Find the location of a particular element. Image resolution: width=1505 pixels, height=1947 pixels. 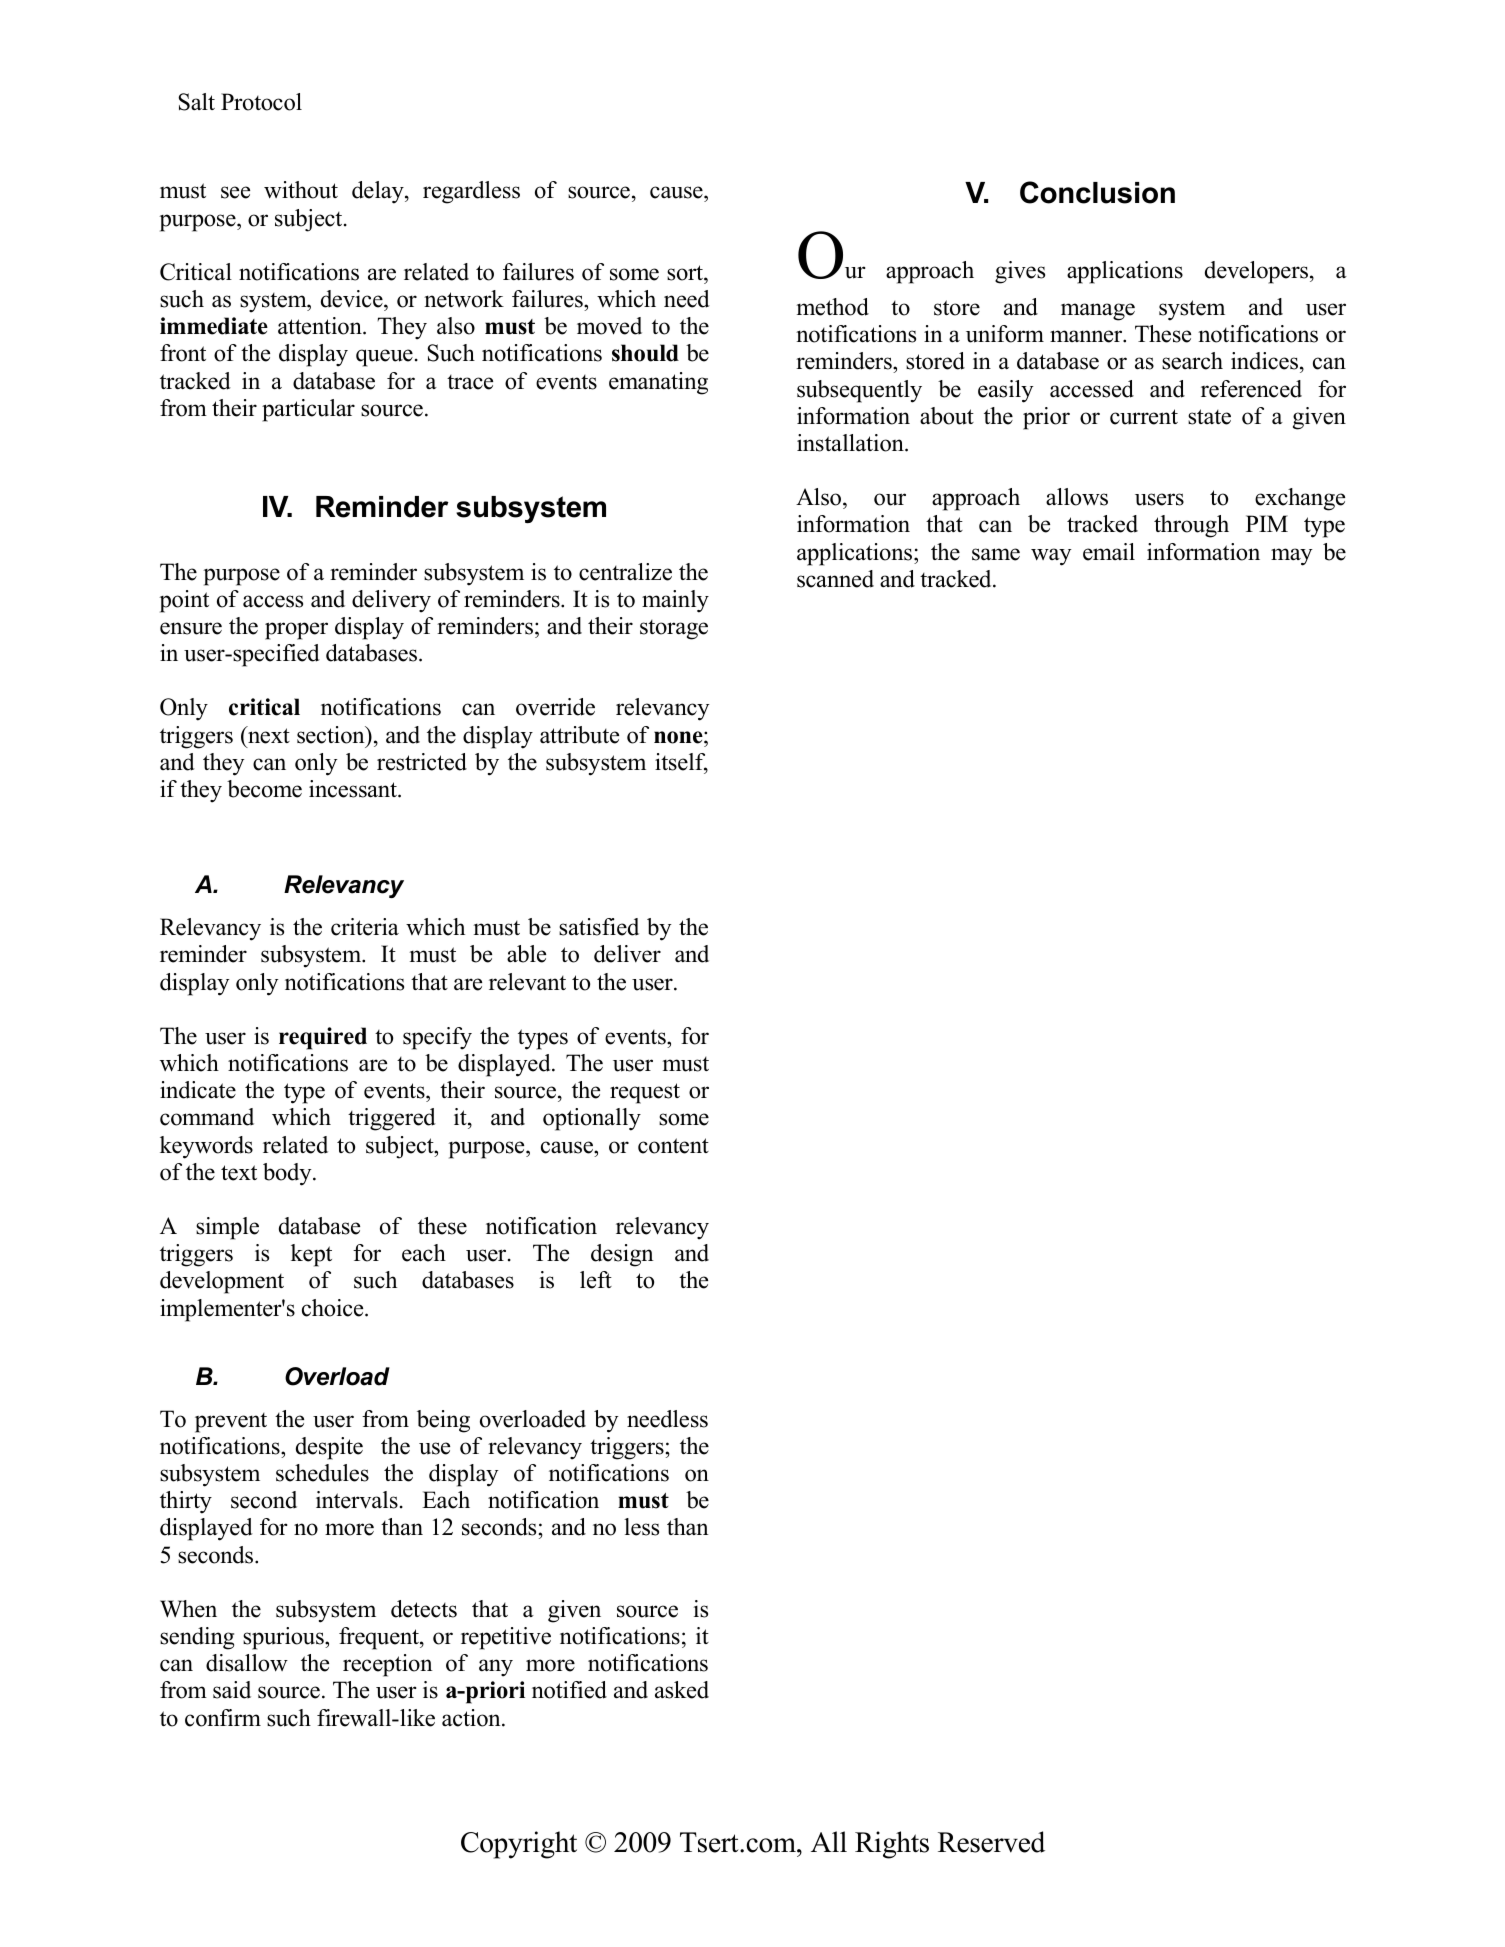

method is located at coordinates (832, 307).
